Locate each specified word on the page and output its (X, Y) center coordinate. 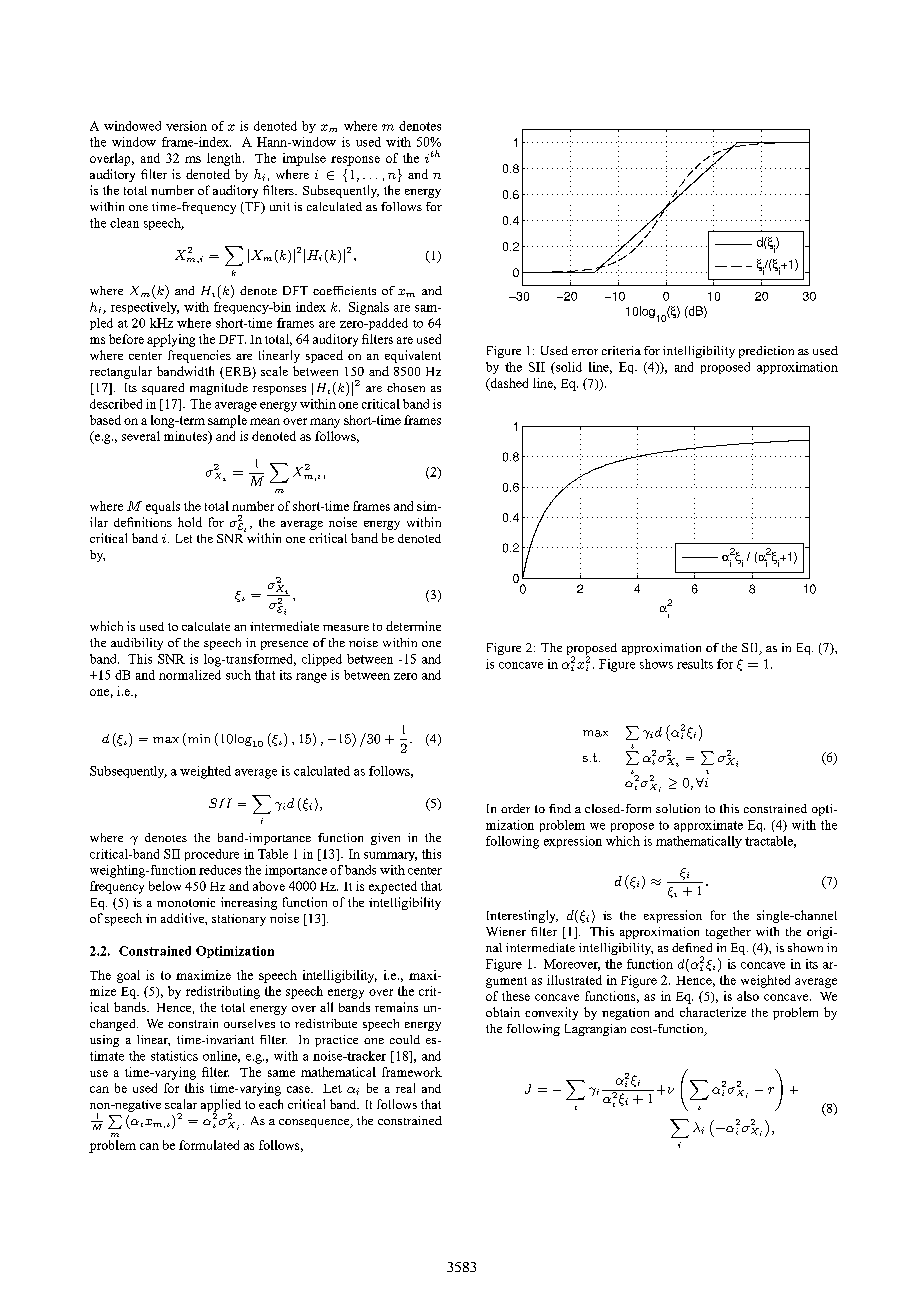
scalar (181, 1104)
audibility (137, 644)
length (225, 159)
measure (346, 628)
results (695, 664)
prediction (766, 352)
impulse (304, 159)
